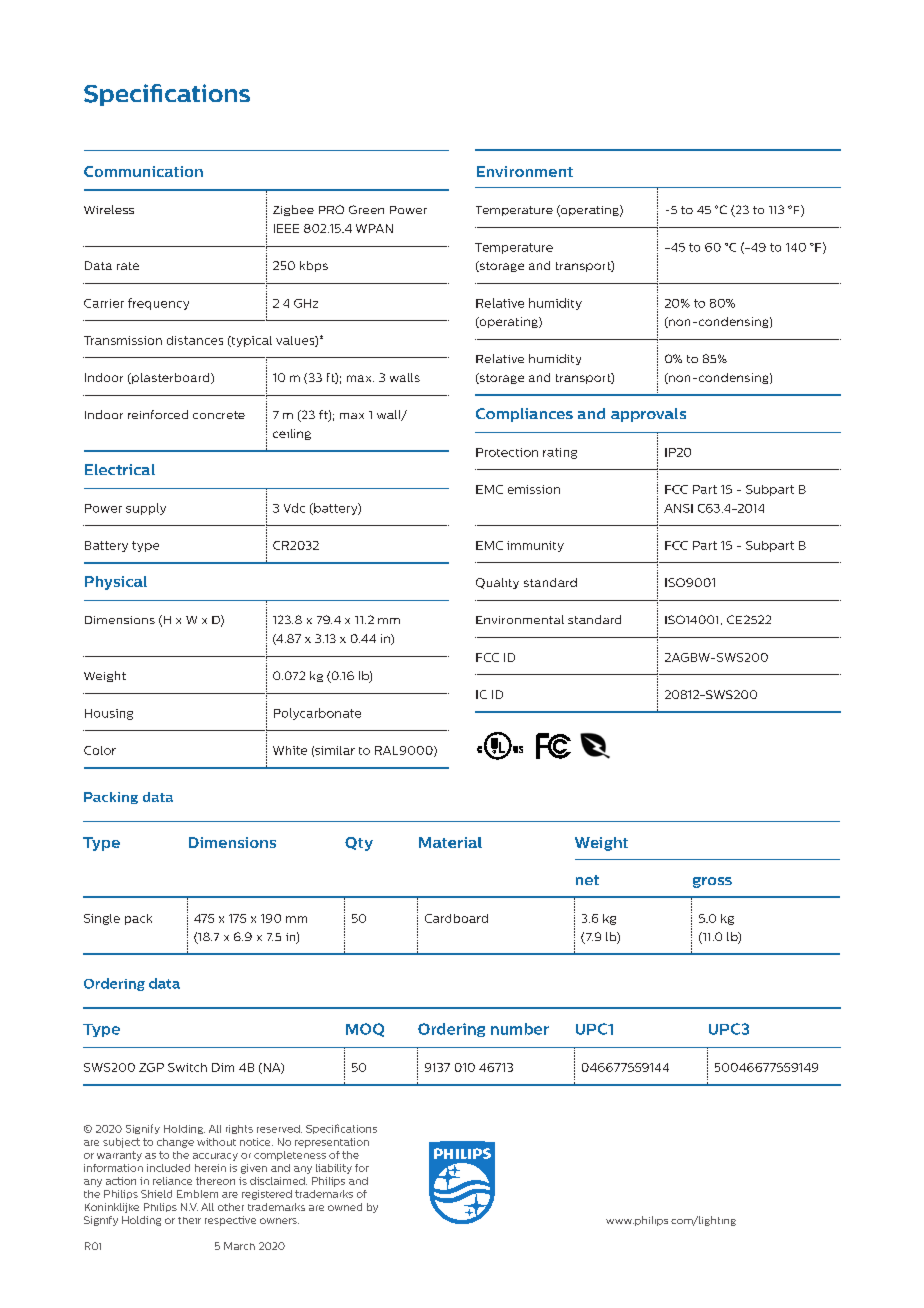  I want to click on ANSI, so click(678, 508).
